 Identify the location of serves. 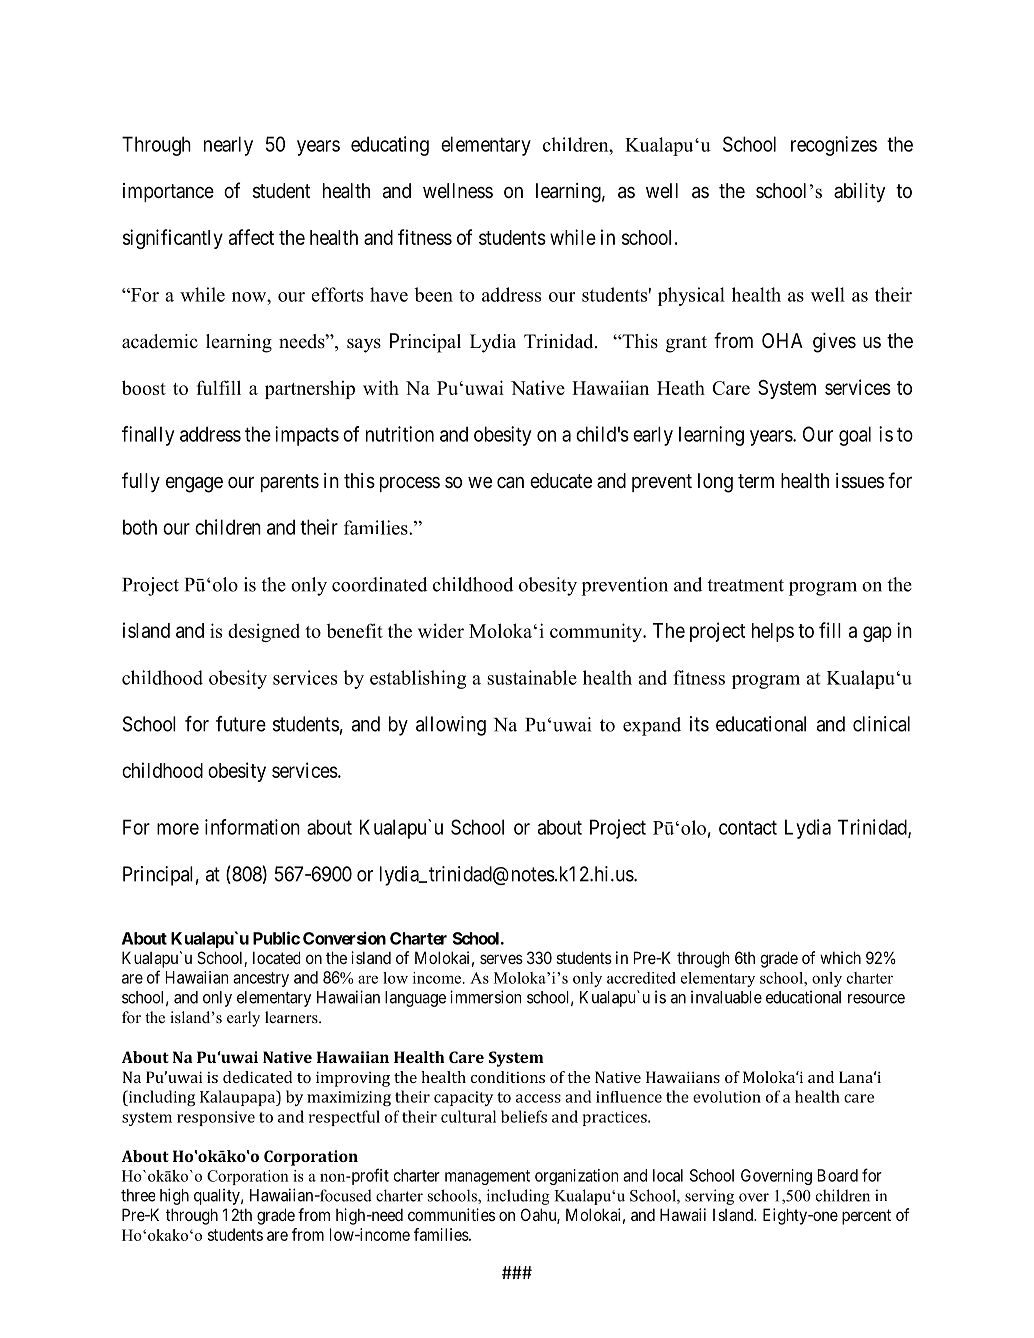
(501, 959).
